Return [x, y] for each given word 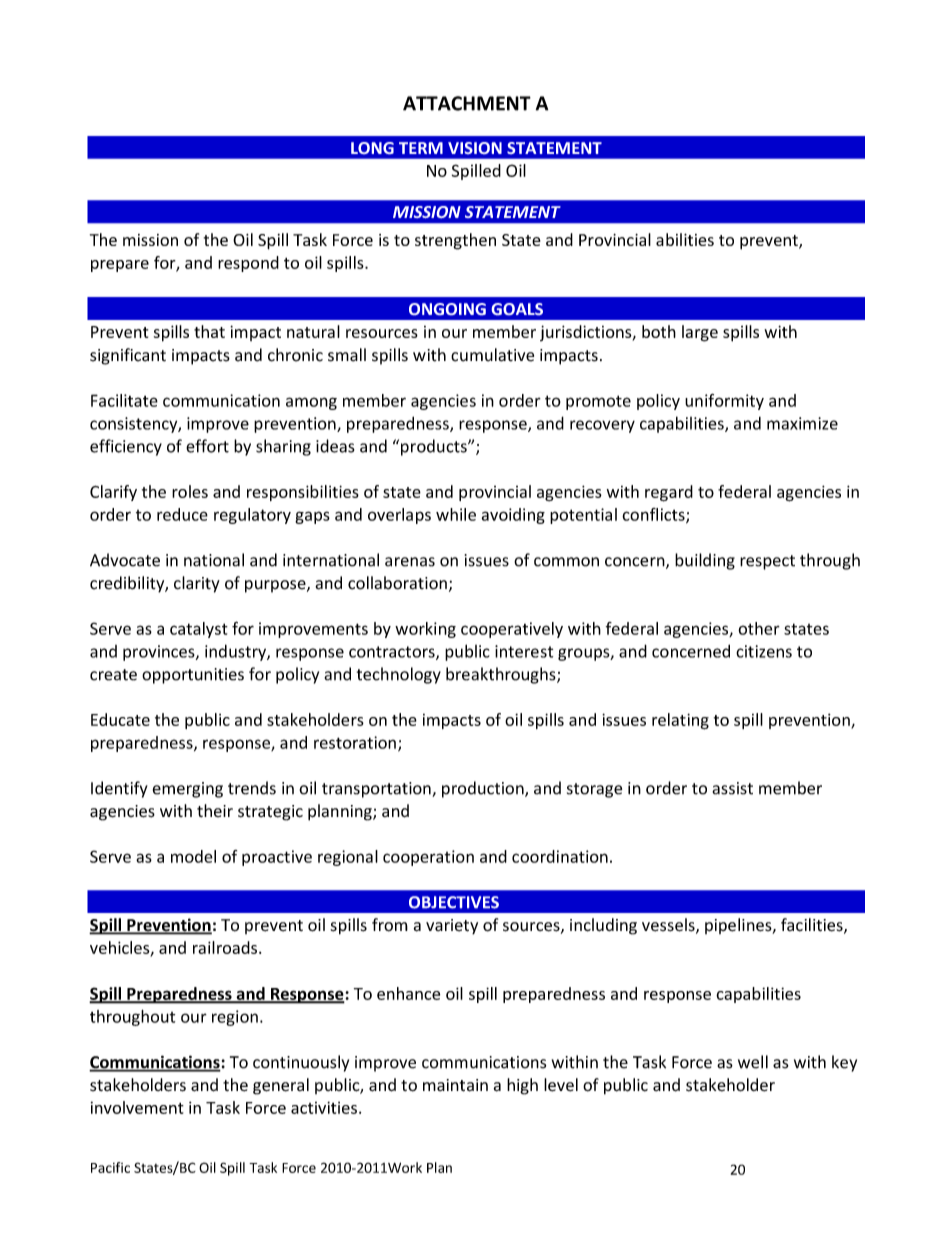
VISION [475, 148]
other [759, 628]
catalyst [199, 630]
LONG [372, 148]
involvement [137, 1107]
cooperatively [512, 630]
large [700, 333]
